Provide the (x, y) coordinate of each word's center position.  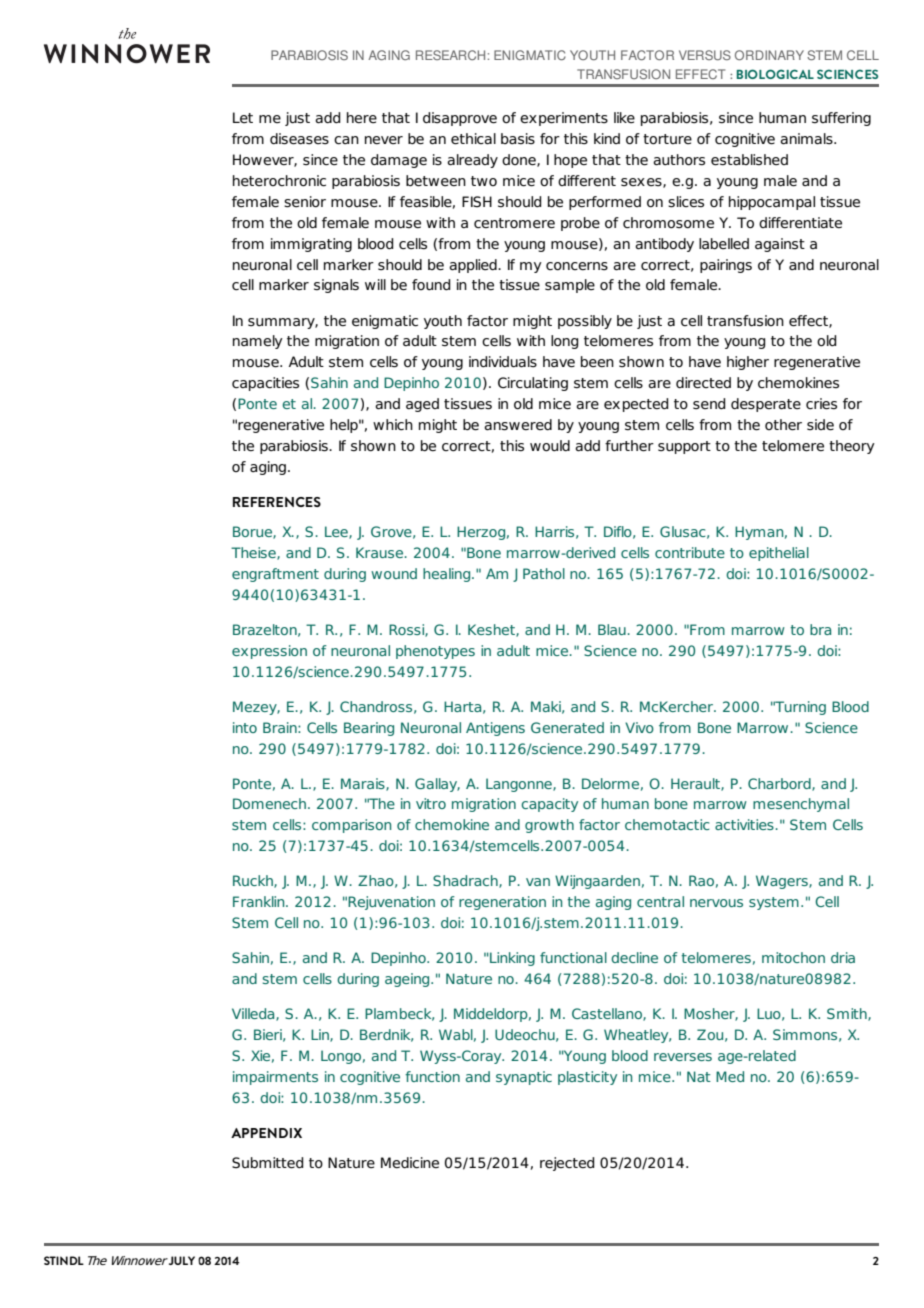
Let (243, 117)
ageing (408, 980)
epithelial (779, 554)
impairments (275, 1078)
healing (448, 575)
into (245, 727)
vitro (431, 803)
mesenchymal (801, 805)
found (431, 284)
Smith (848, 1014)
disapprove (460, 119)
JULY (182, 1260)
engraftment (275, 575)
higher (748, 363)
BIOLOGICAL (775, 74)
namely (258, 342)
